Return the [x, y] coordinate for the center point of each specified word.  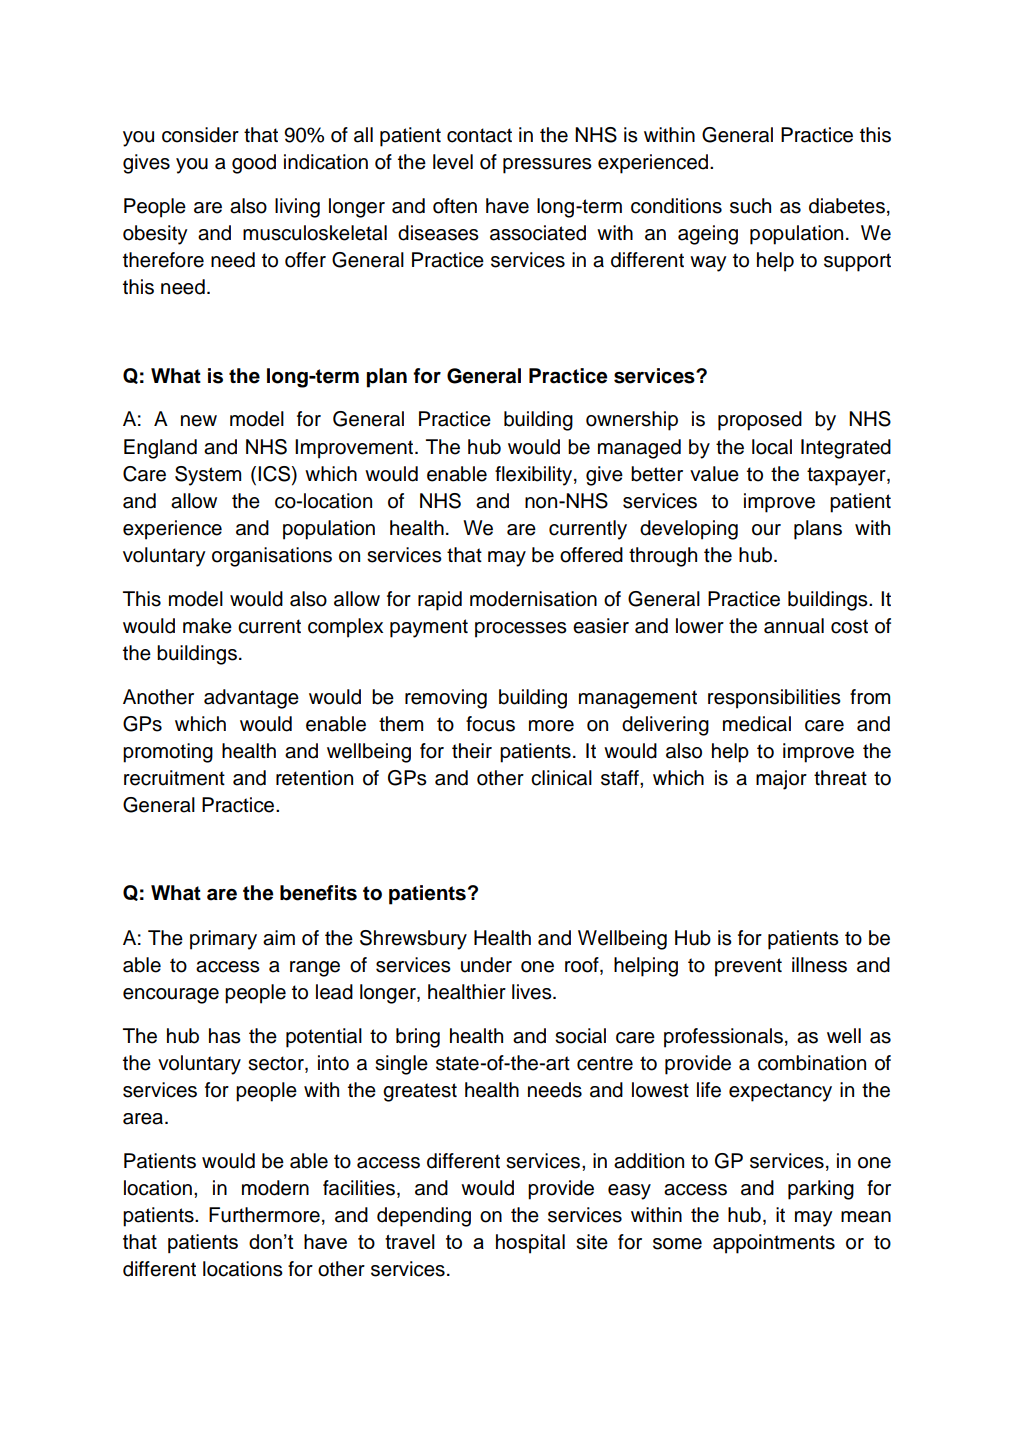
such [750, 206]
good [254, 164]
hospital [530, 1244]
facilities [359, 1188]
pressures [547, 166]
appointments [774, 1244]
